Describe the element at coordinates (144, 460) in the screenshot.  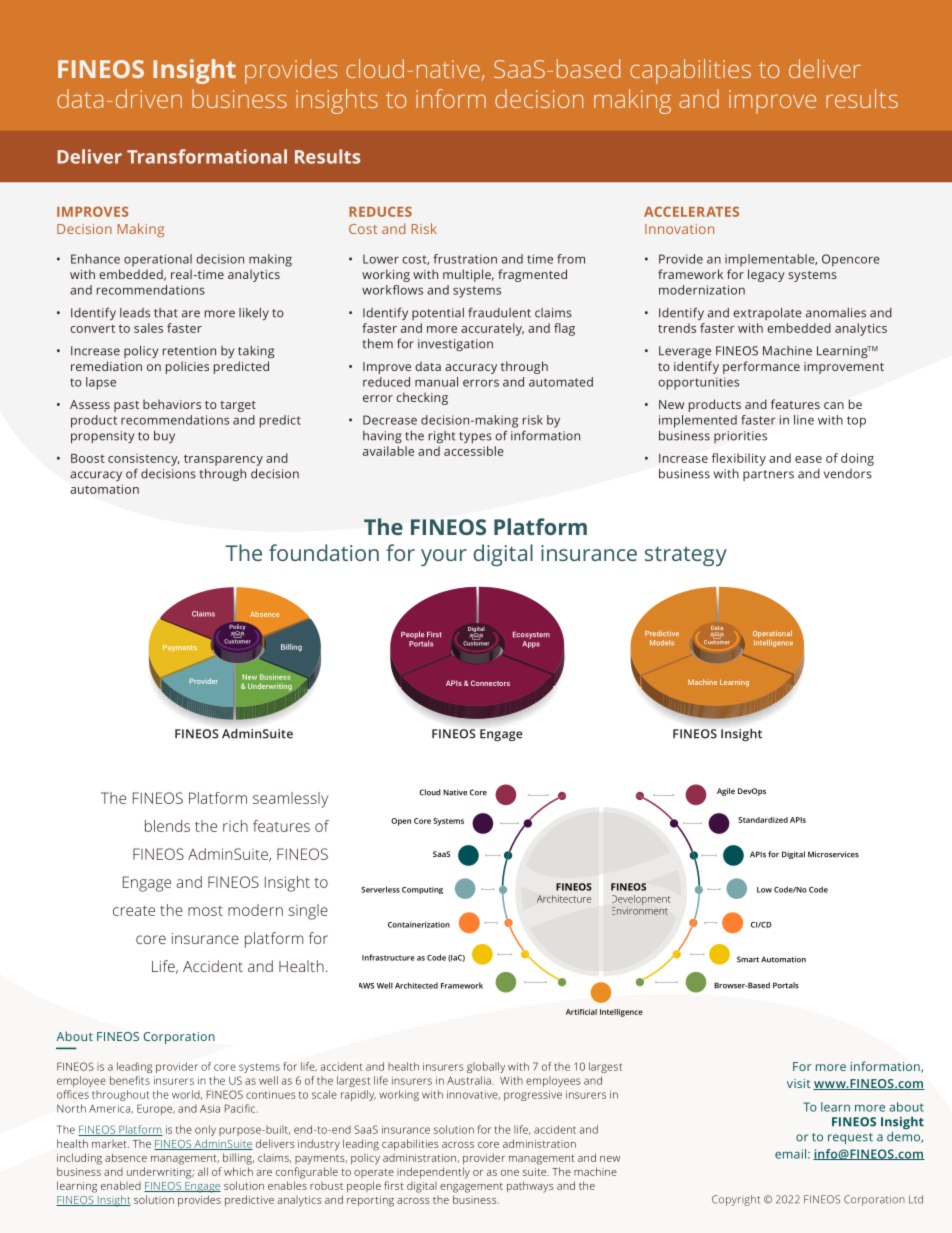
I see `consistency` at that location.
